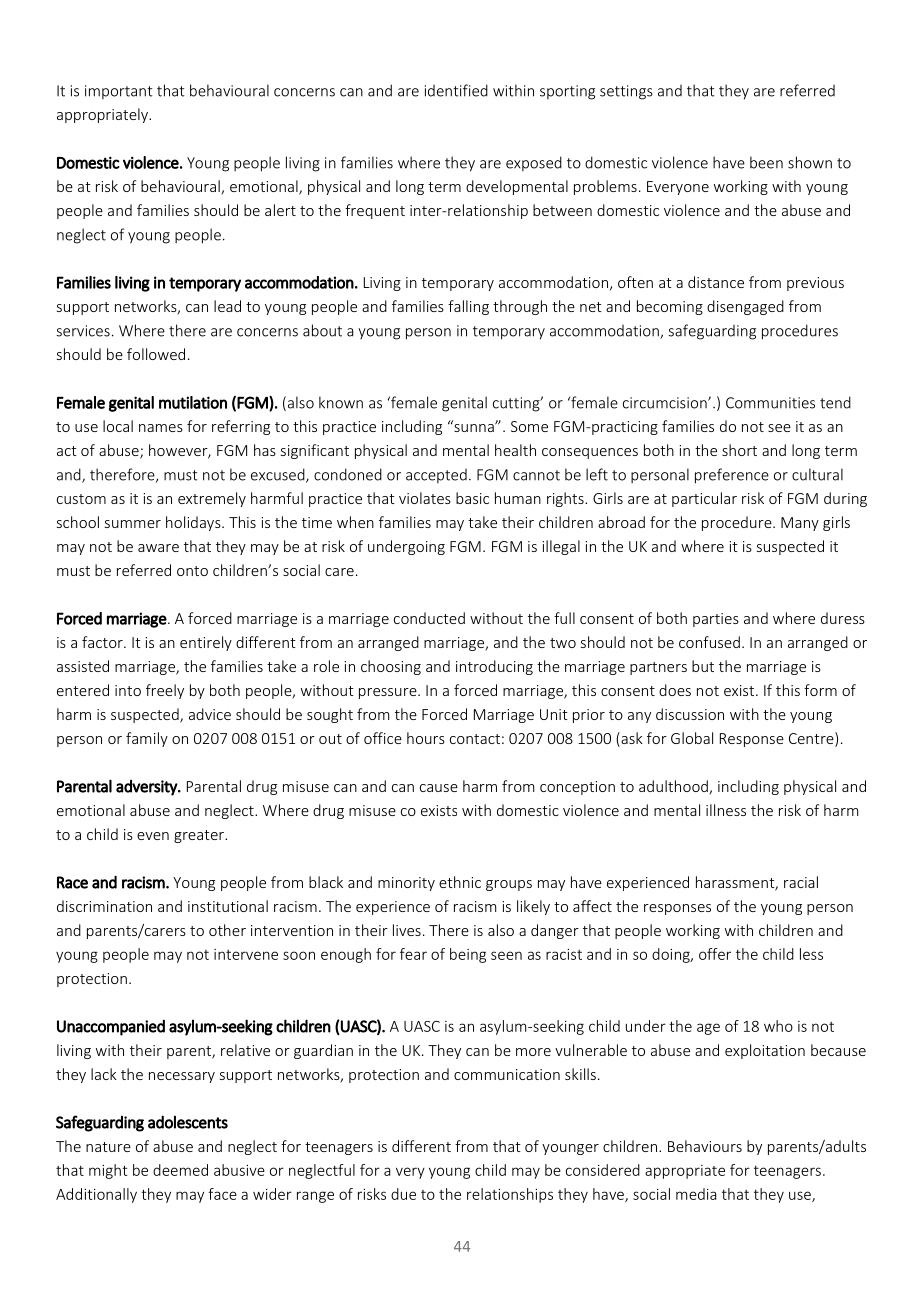  I want to click on important, so click(119, 92).
